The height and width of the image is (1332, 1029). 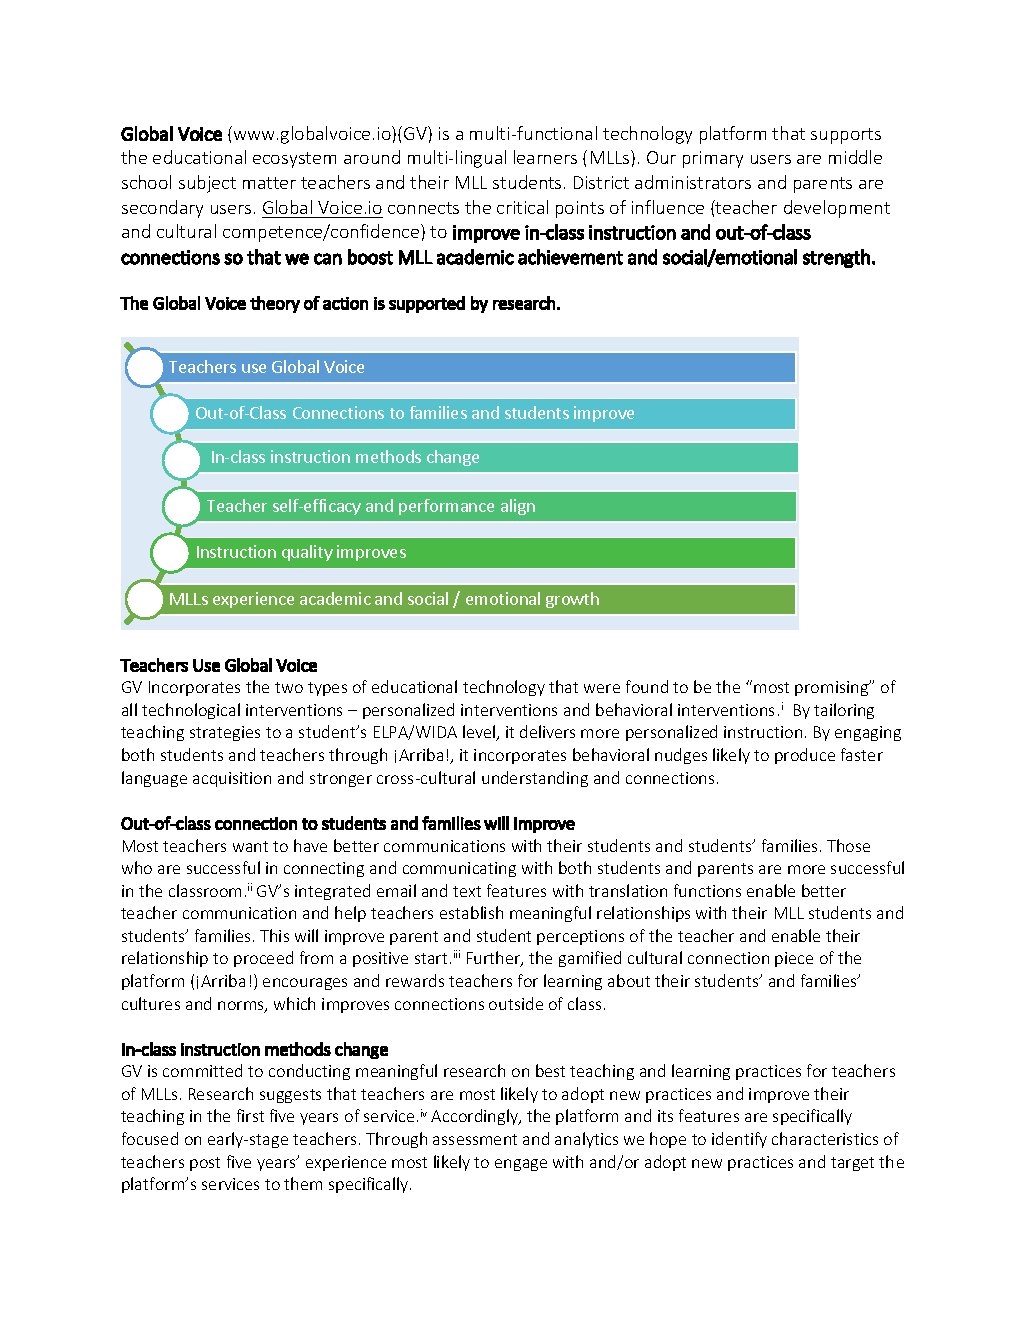 What do you see at coordinates (572, 600) in the image?
I see `growth` at bounding box center [572, 600].
